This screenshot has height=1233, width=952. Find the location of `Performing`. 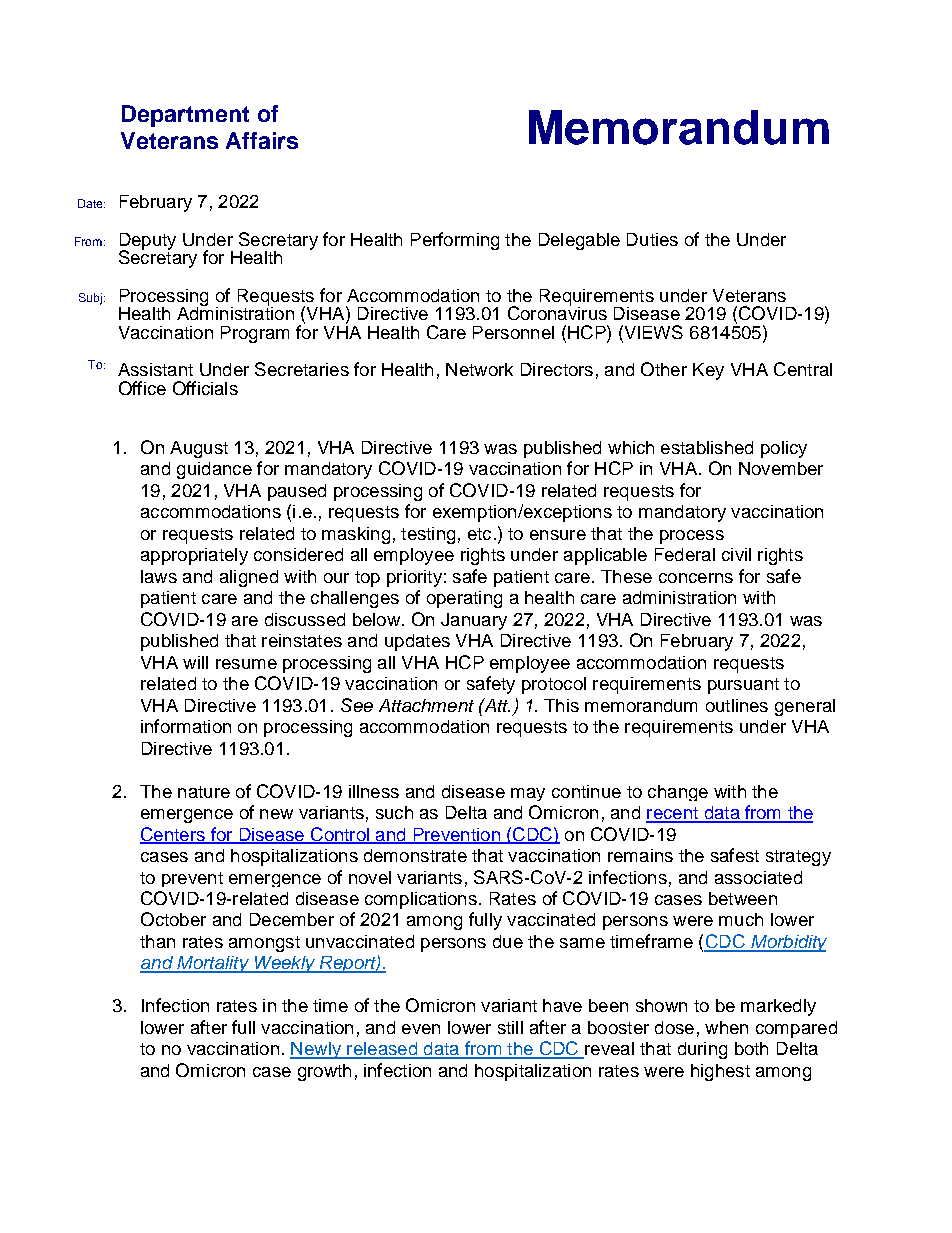

Performing is located at coordinates (455, 241).
